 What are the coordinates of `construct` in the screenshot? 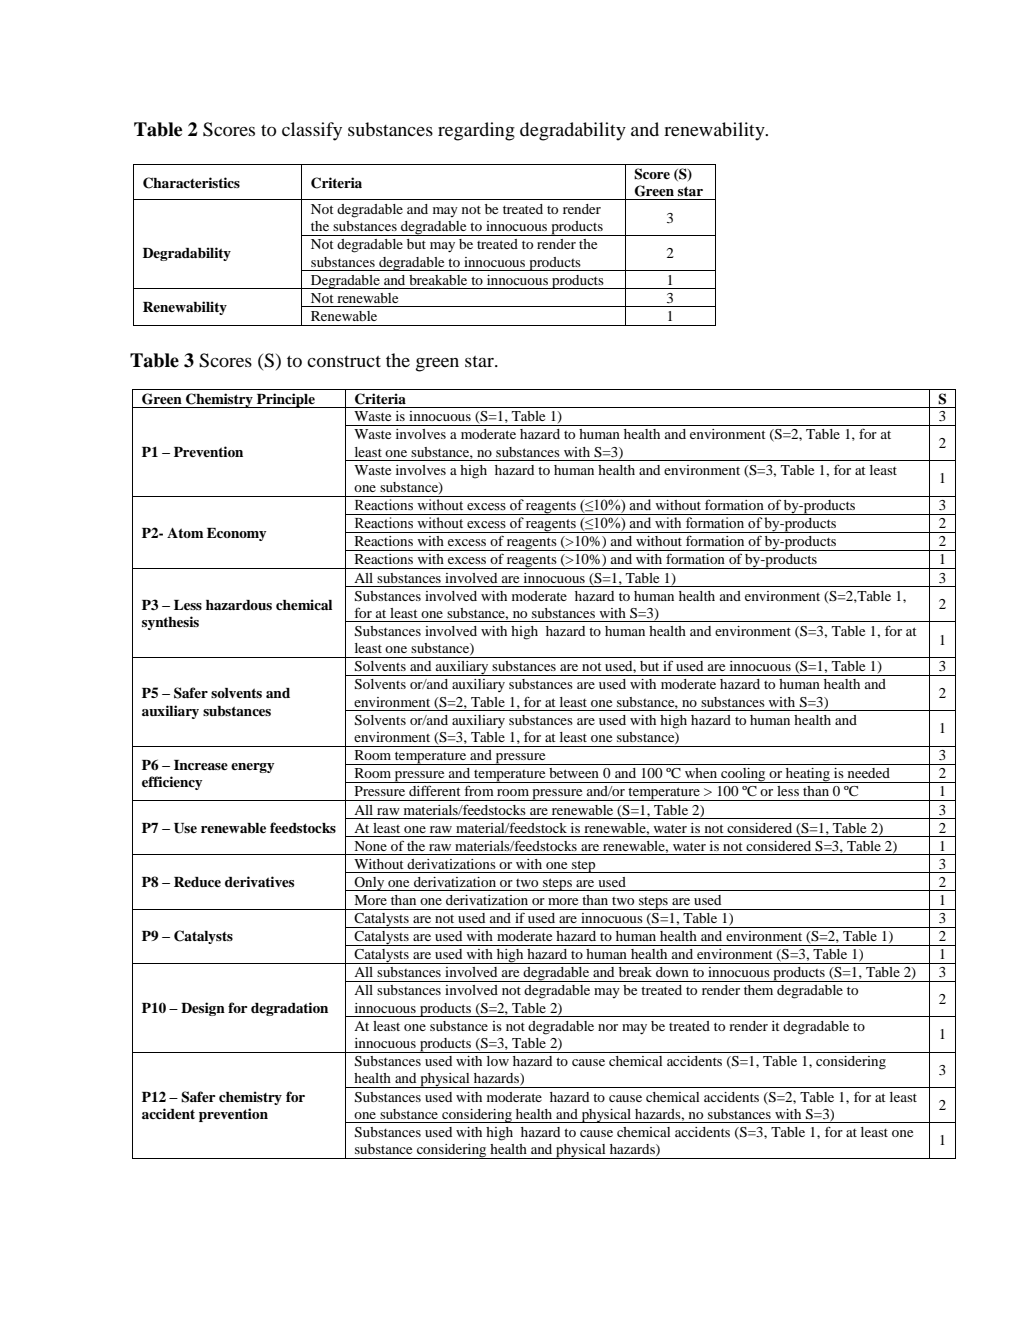 It's located at (344, 361).
